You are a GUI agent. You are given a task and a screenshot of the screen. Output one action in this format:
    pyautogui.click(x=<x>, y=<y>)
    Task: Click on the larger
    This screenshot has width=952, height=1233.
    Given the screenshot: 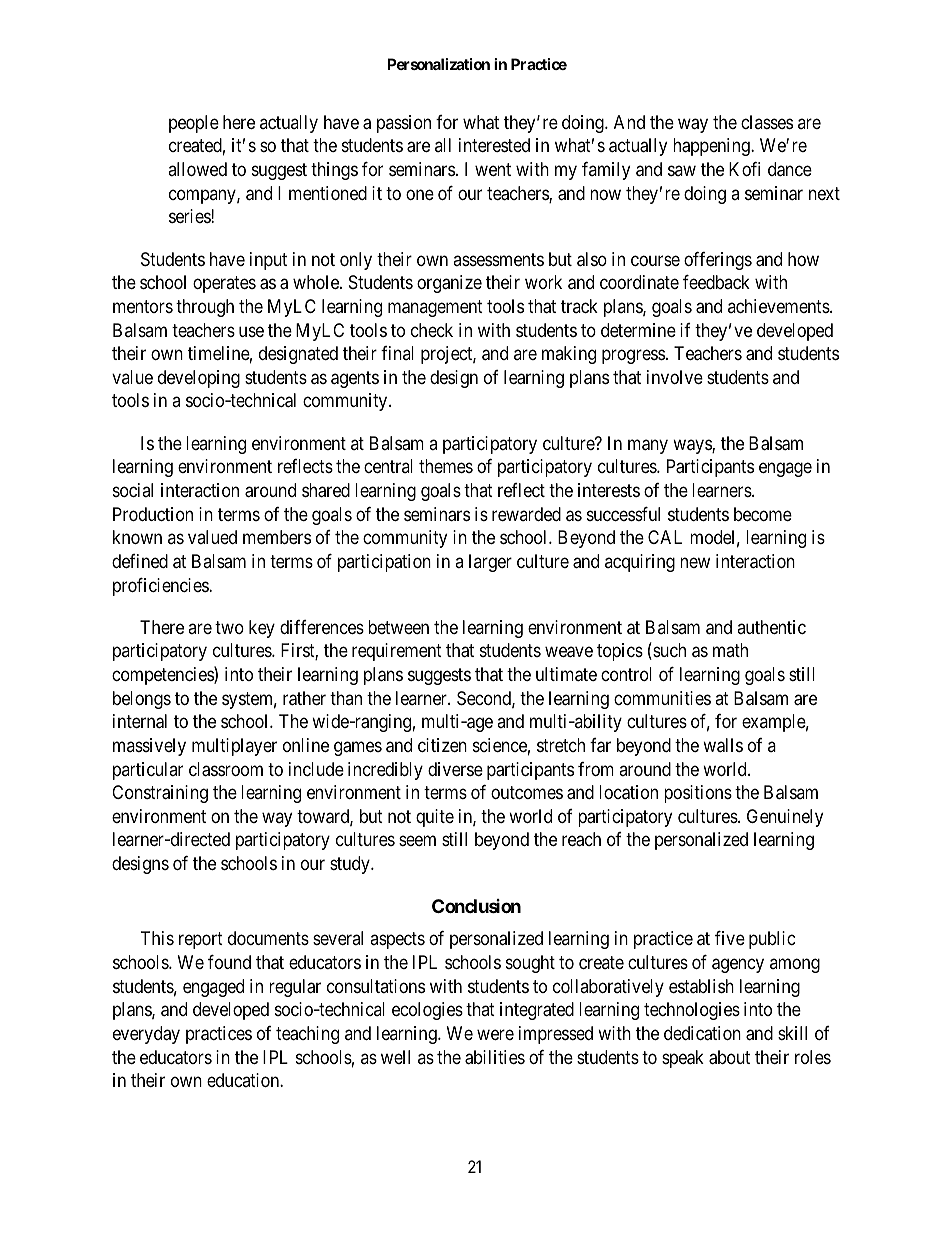 What is the action you would take?
    pyautogui.click(x=490, y=563)
